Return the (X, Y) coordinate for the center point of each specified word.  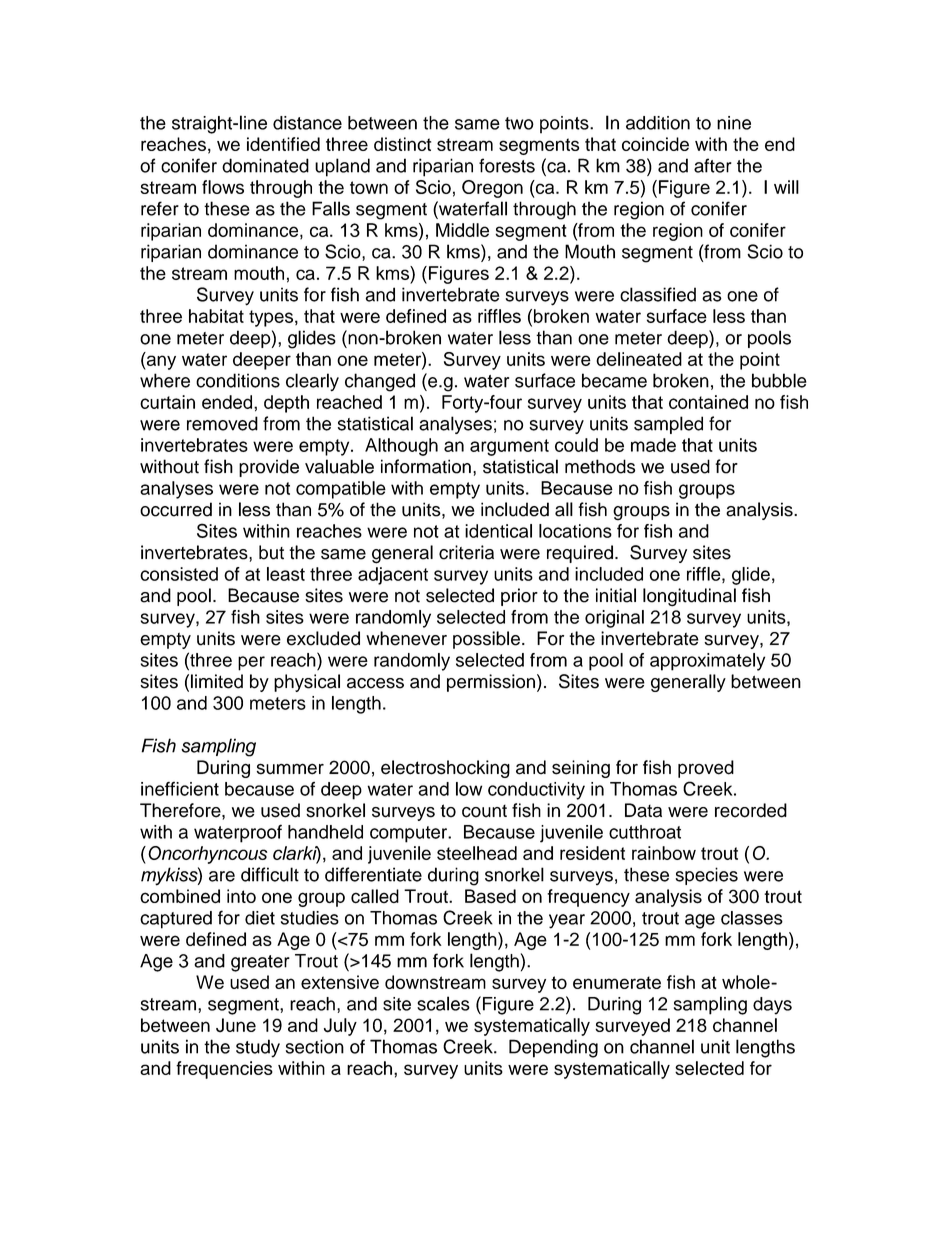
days (772, 1006)
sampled (668, 425)
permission (491, 683)
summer (290, 769)
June (236, 1025)
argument (509, 447)
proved (706, 769)
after (713, 165)
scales (443, 1003)
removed (222, 423)
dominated (265, 165)
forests (507, 165)
